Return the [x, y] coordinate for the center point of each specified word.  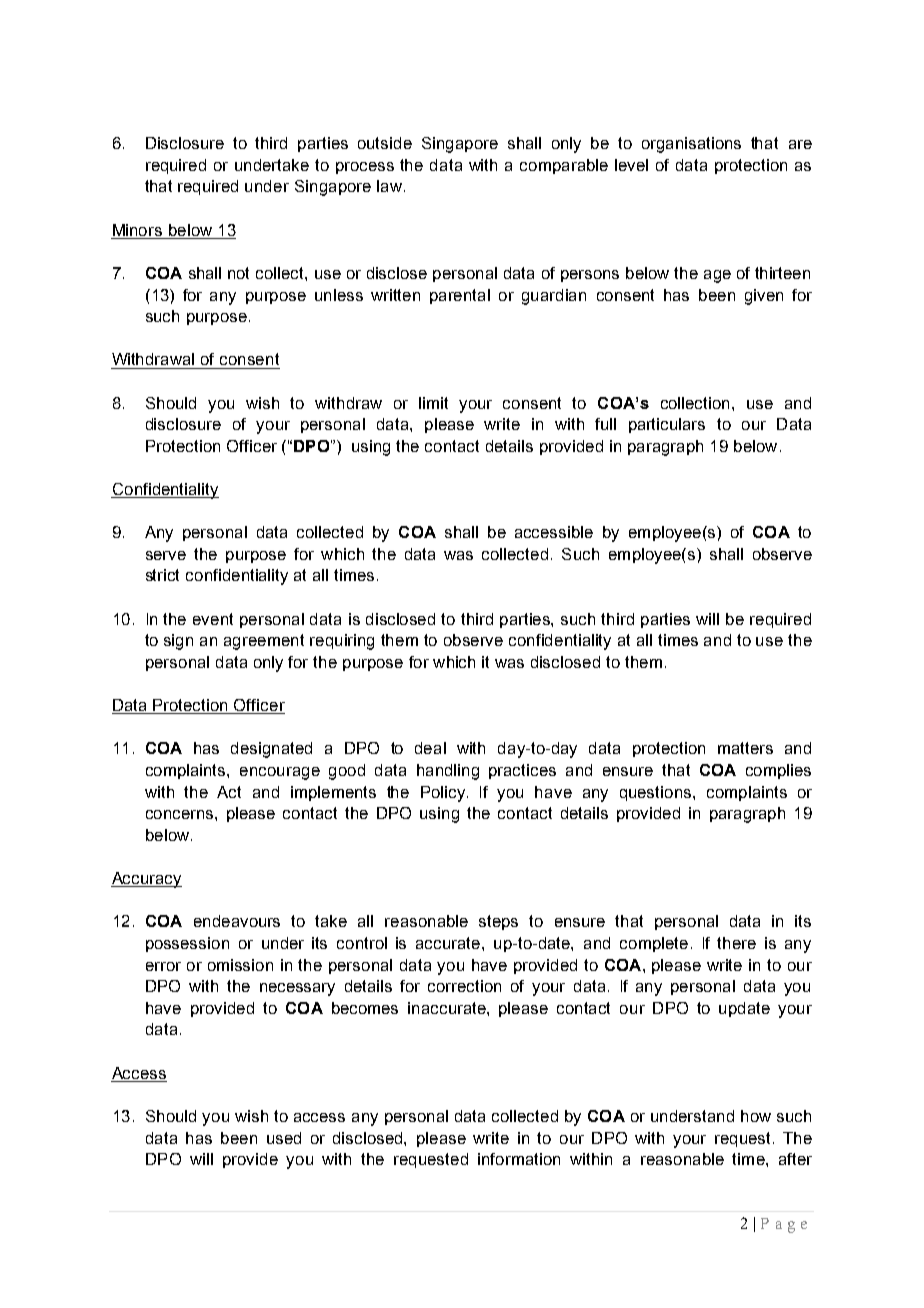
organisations [691, 145]
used [284, 1138]
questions [657, 793]
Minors [137, 230]
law [389, 186]
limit [433, 403]
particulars [667, 425]
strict [162, 575]
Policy [443, 794]
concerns [181, 814]
